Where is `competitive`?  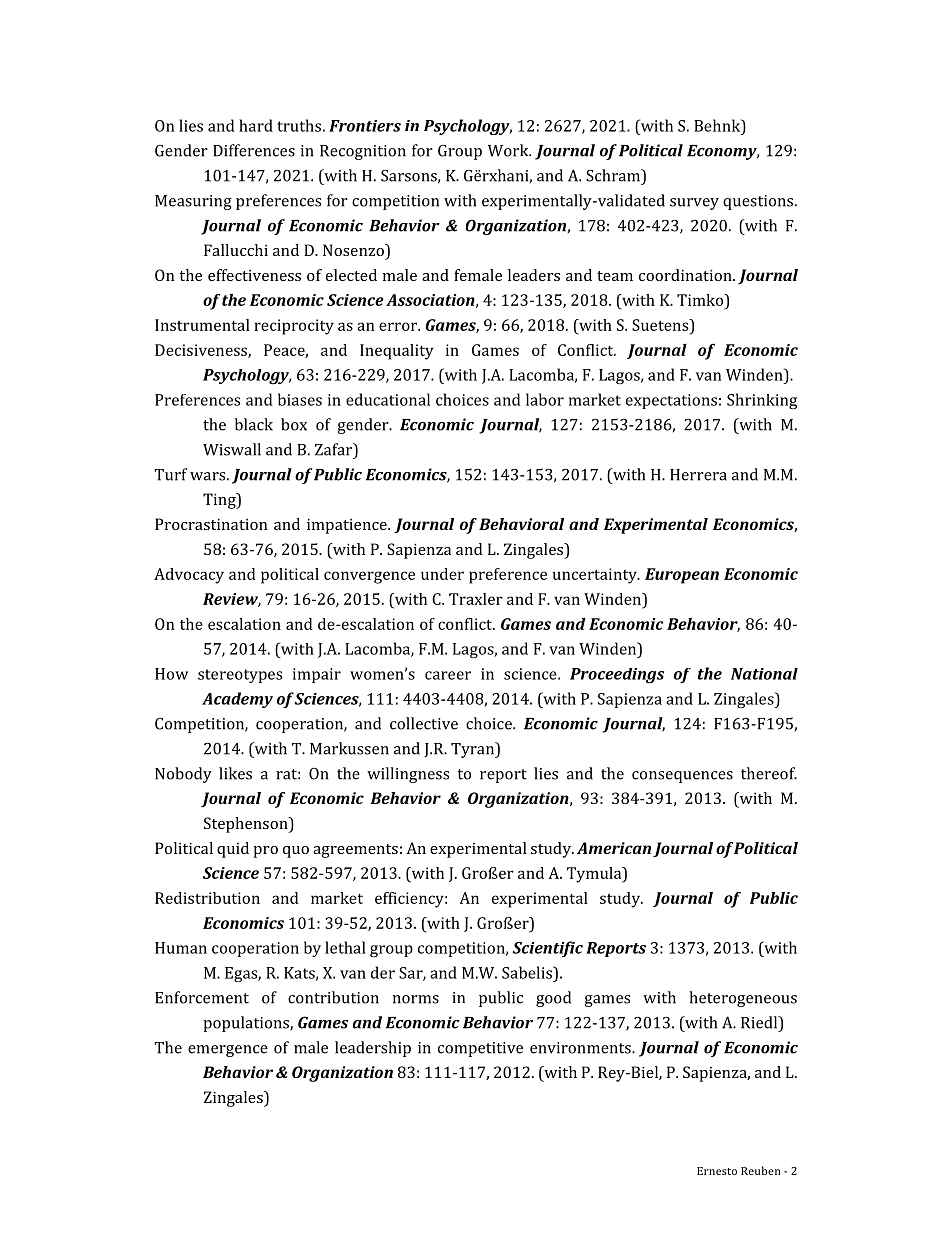 competitive is located at coordinates (480, 1049).
